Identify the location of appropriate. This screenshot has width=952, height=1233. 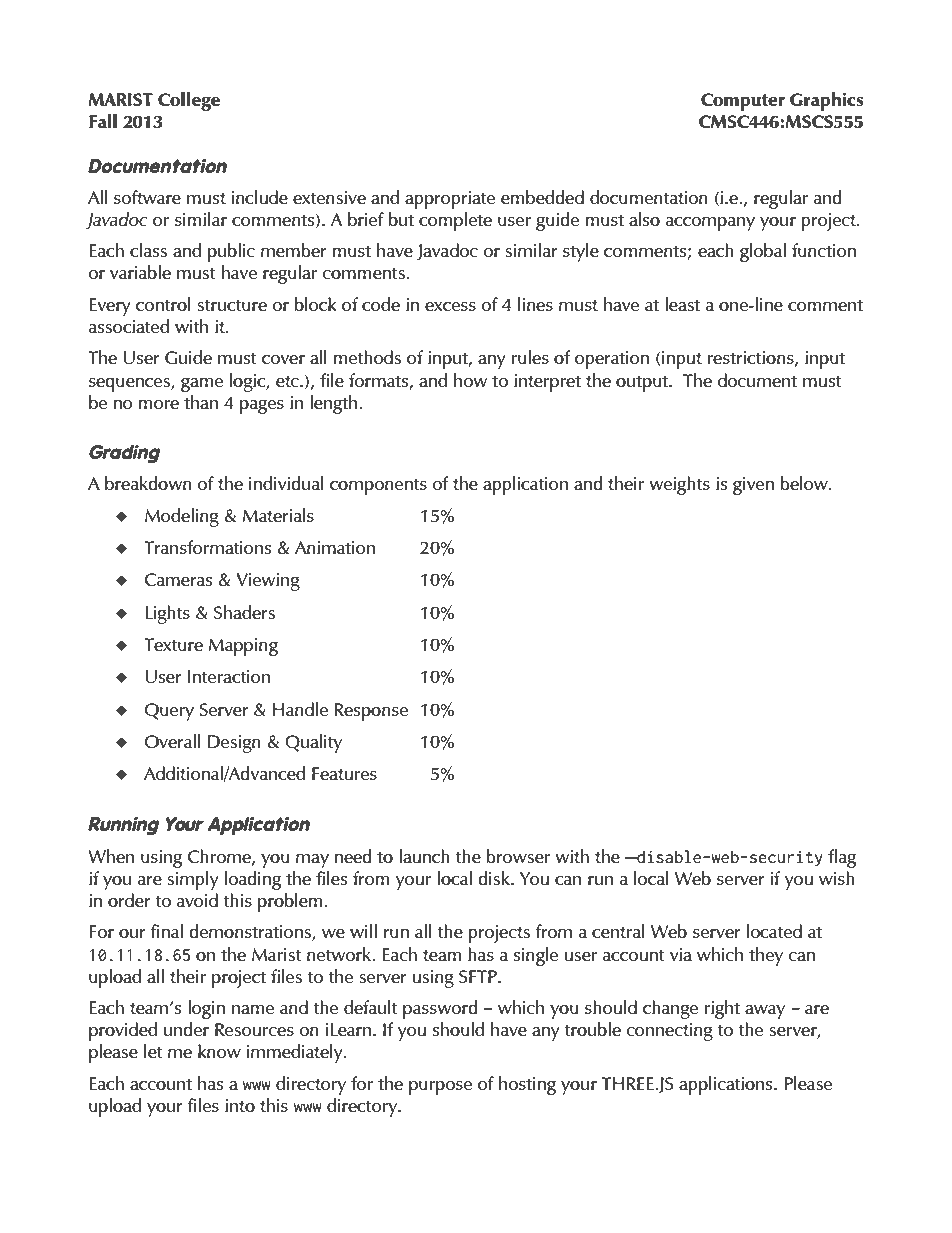
(450, 200).
